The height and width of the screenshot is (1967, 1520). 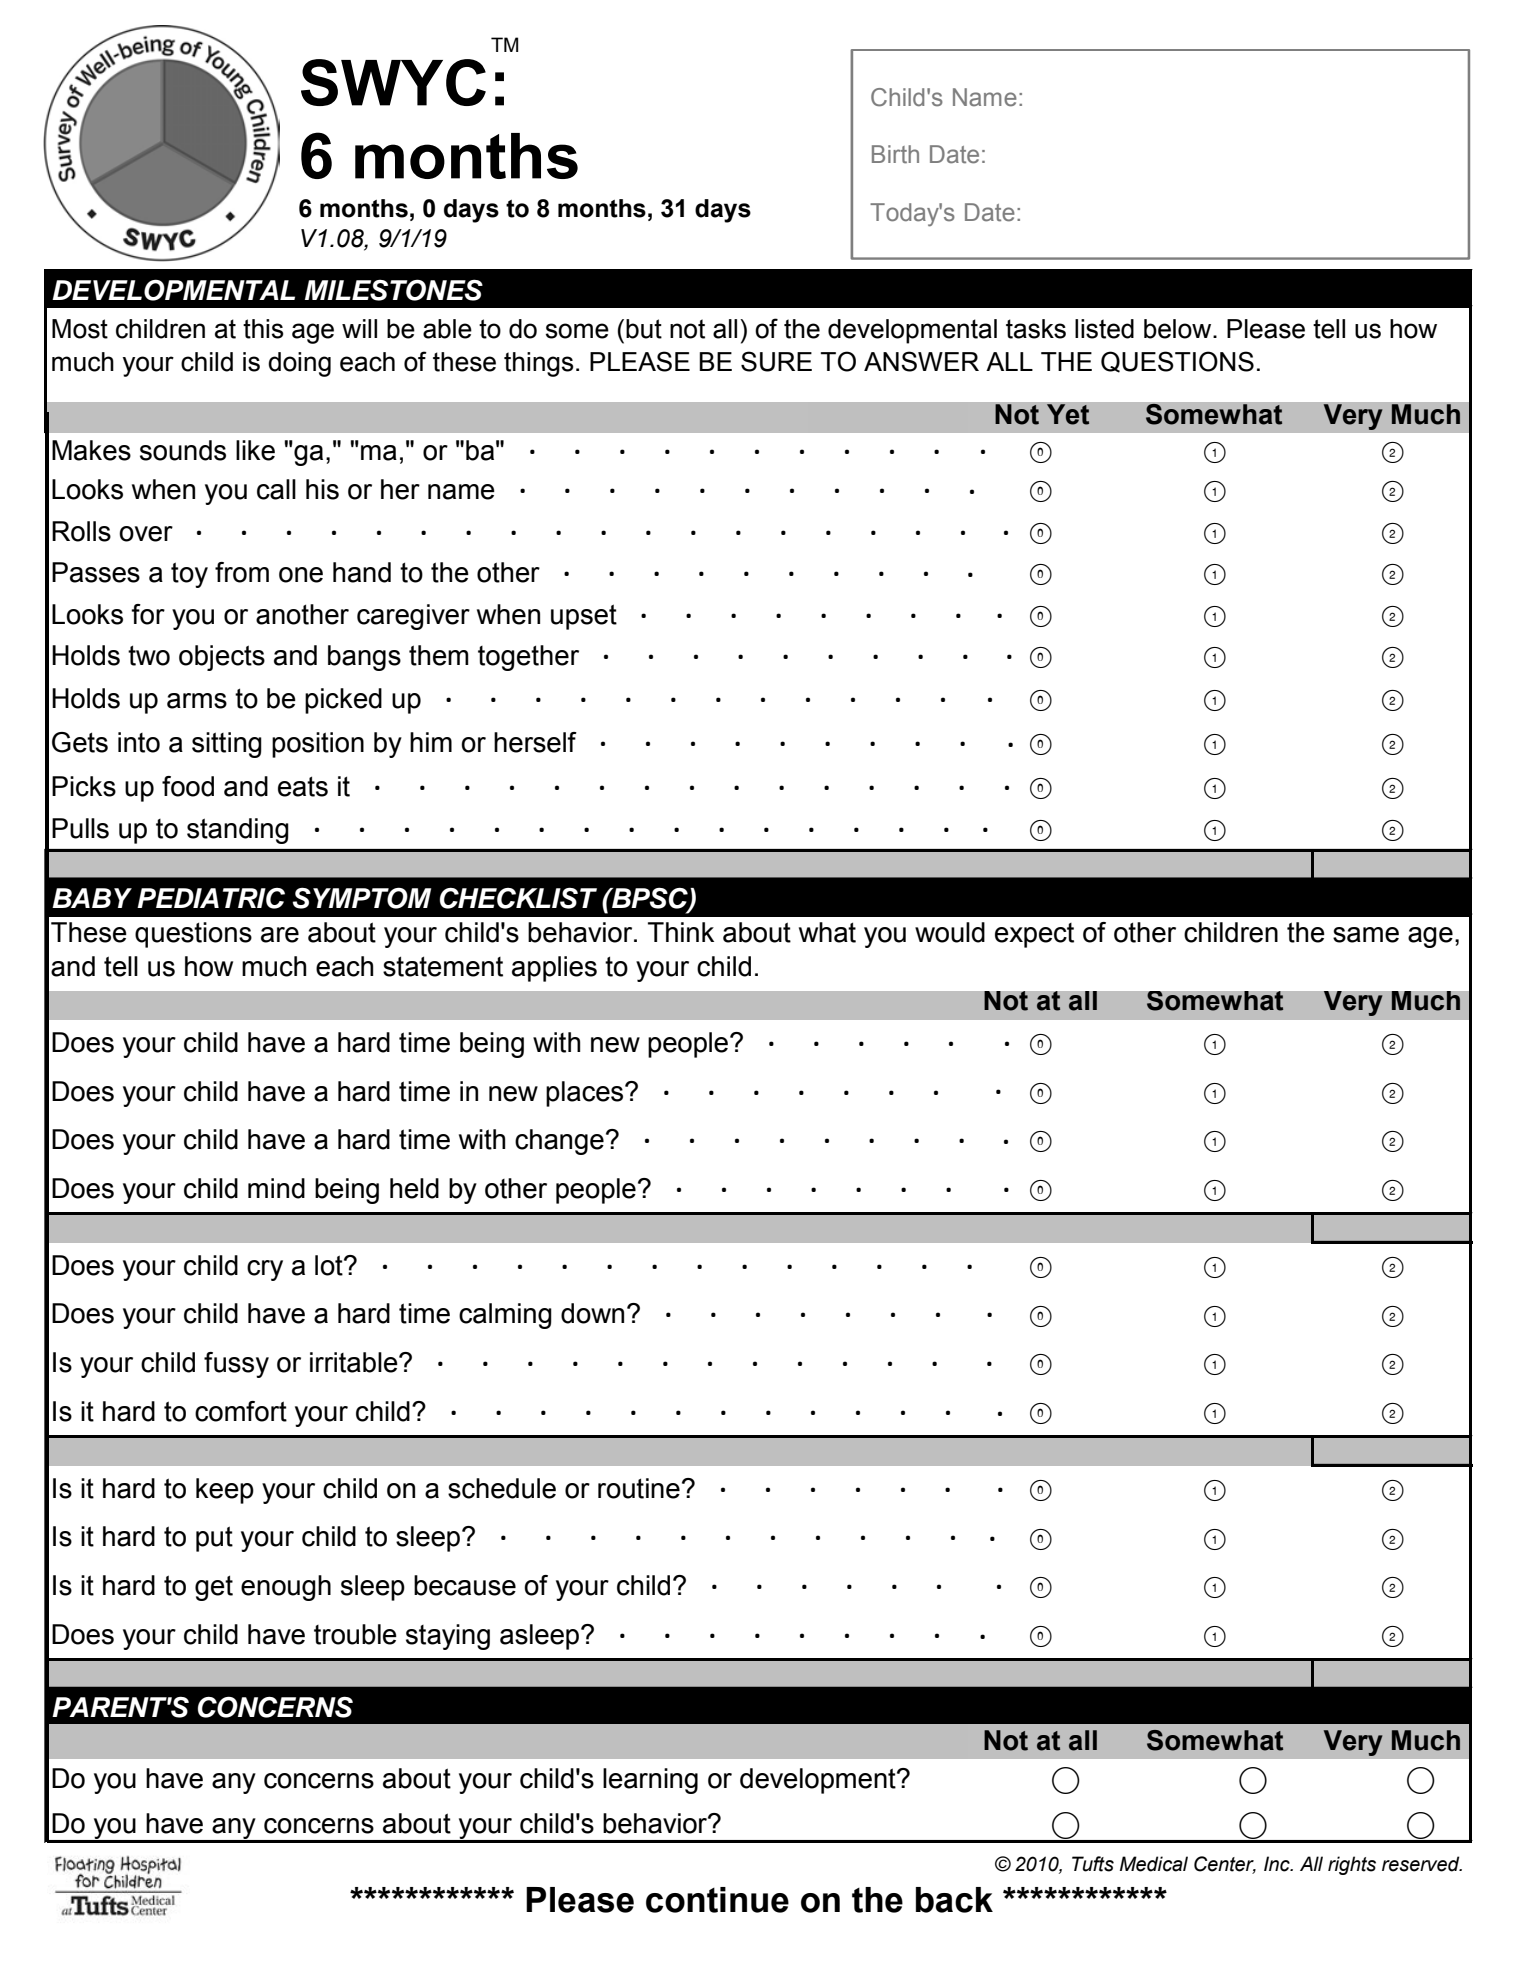 I want to click on below, so click(x=1179, y=329).
